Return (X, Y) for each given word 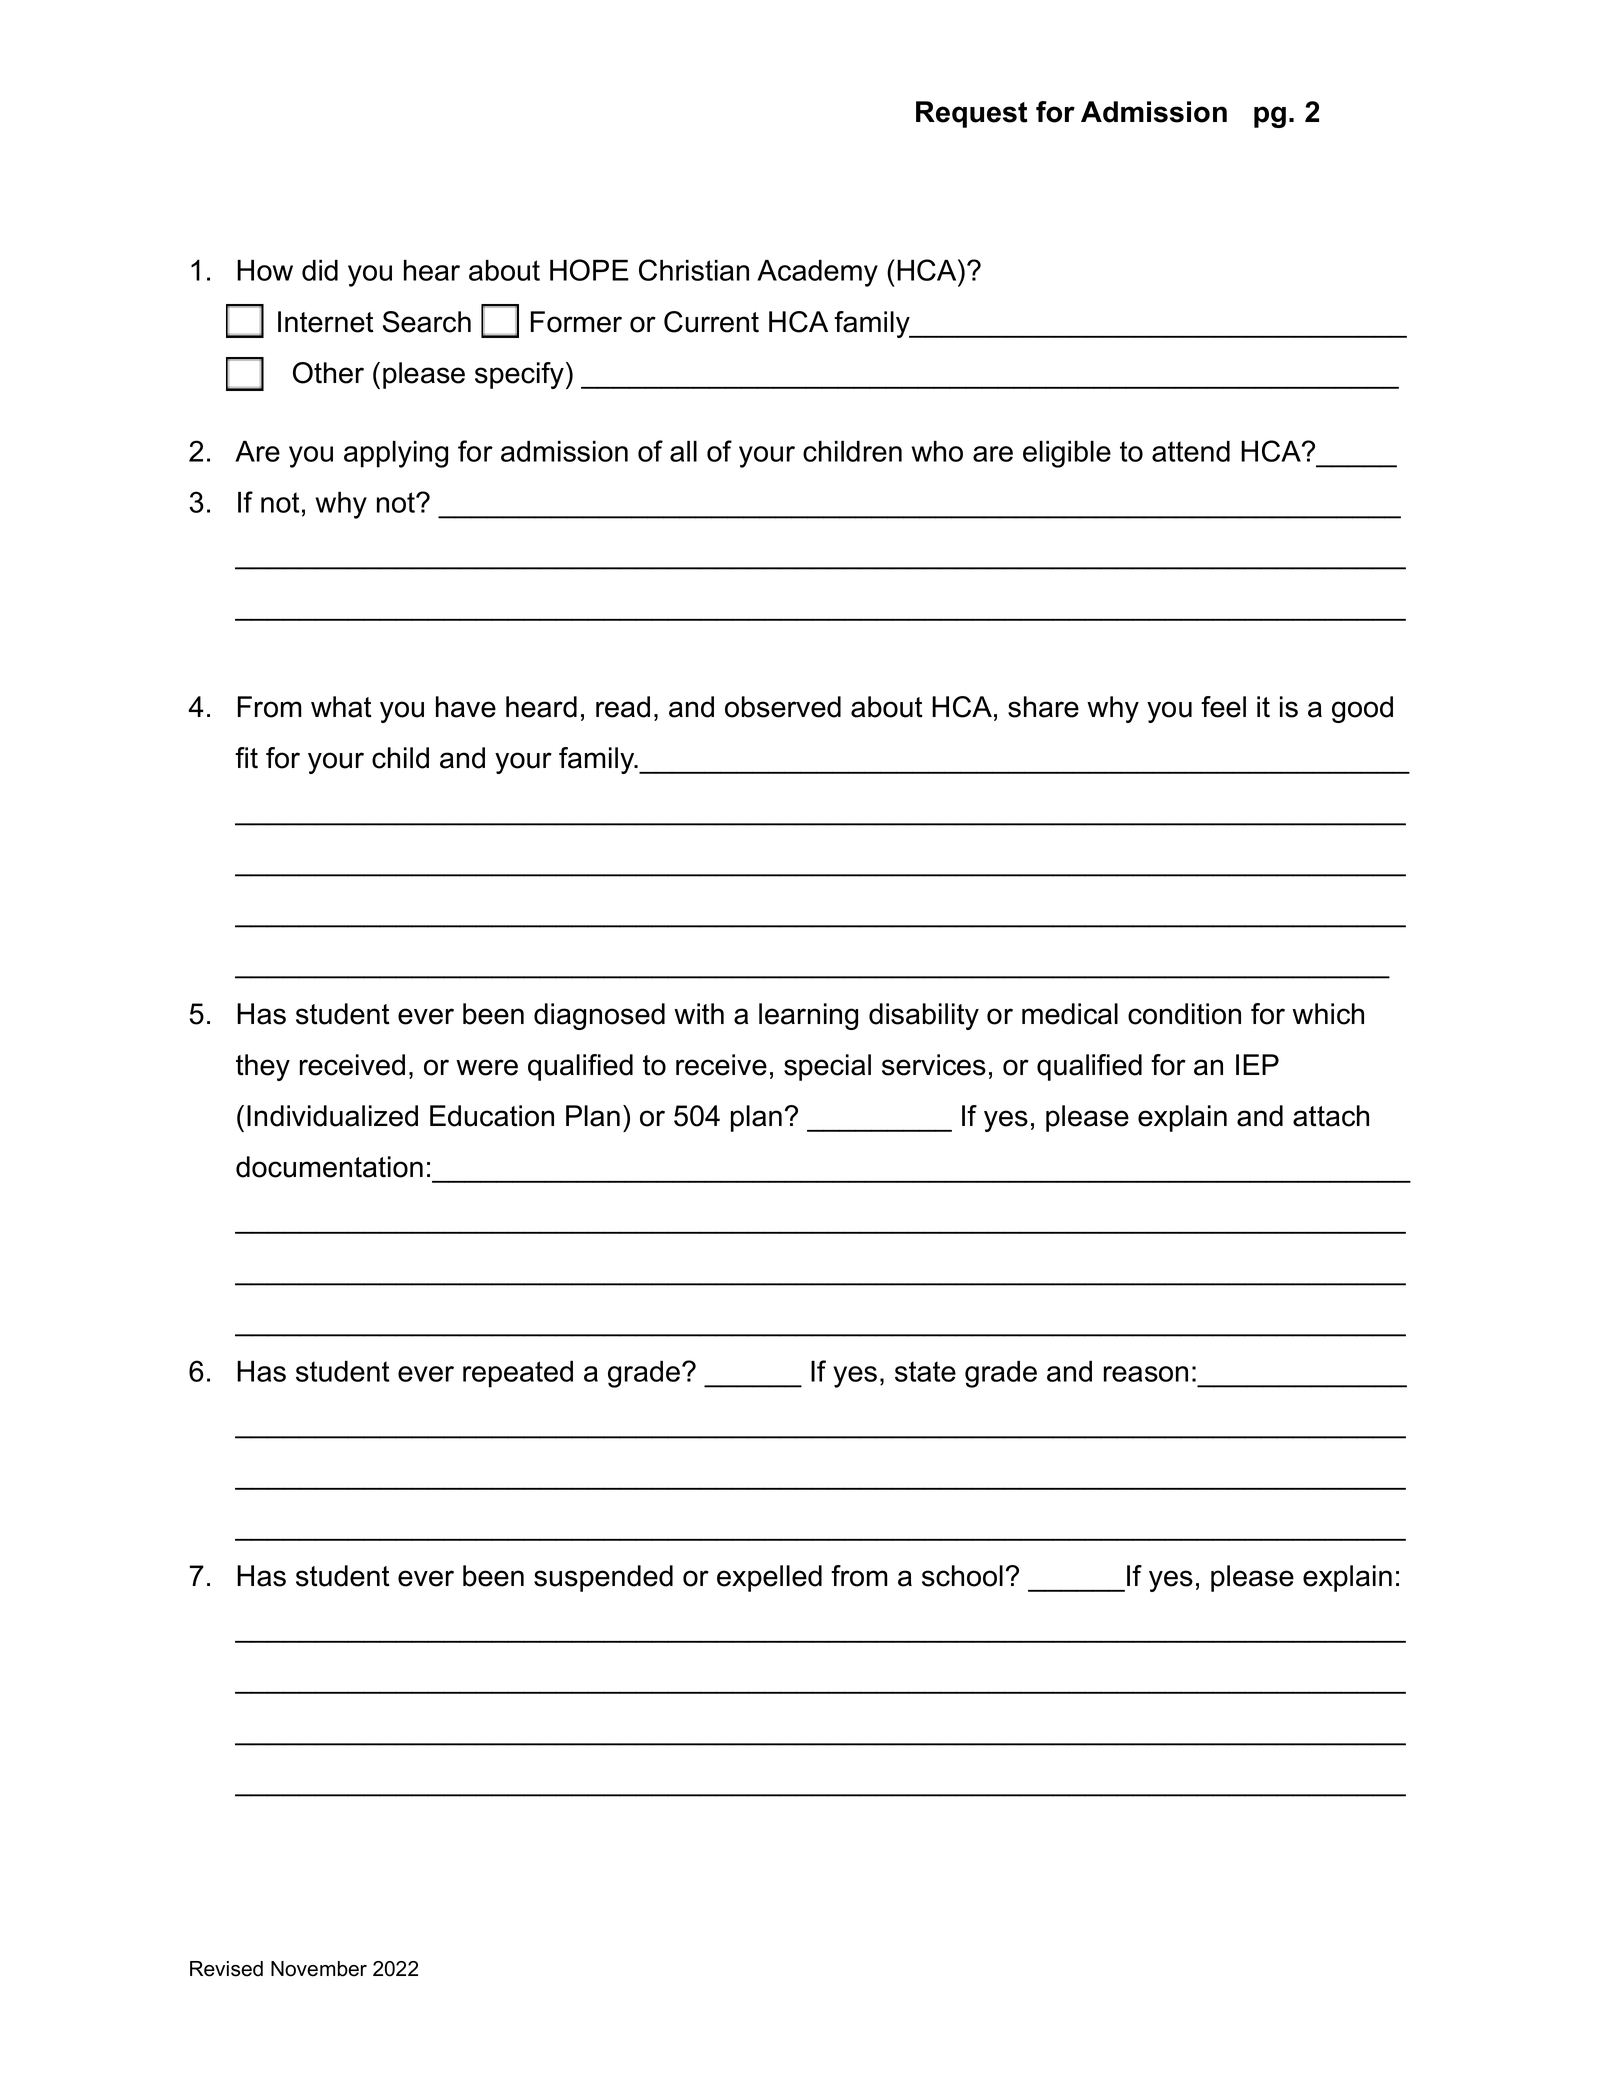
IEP (1257, 1064)
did (320, 270)
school (962, 1576)
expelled (769, 1578)
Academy (817, 273)
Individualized (332, 1116)
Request (971, 114)
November (319, 1969)
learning (808, 1016)
